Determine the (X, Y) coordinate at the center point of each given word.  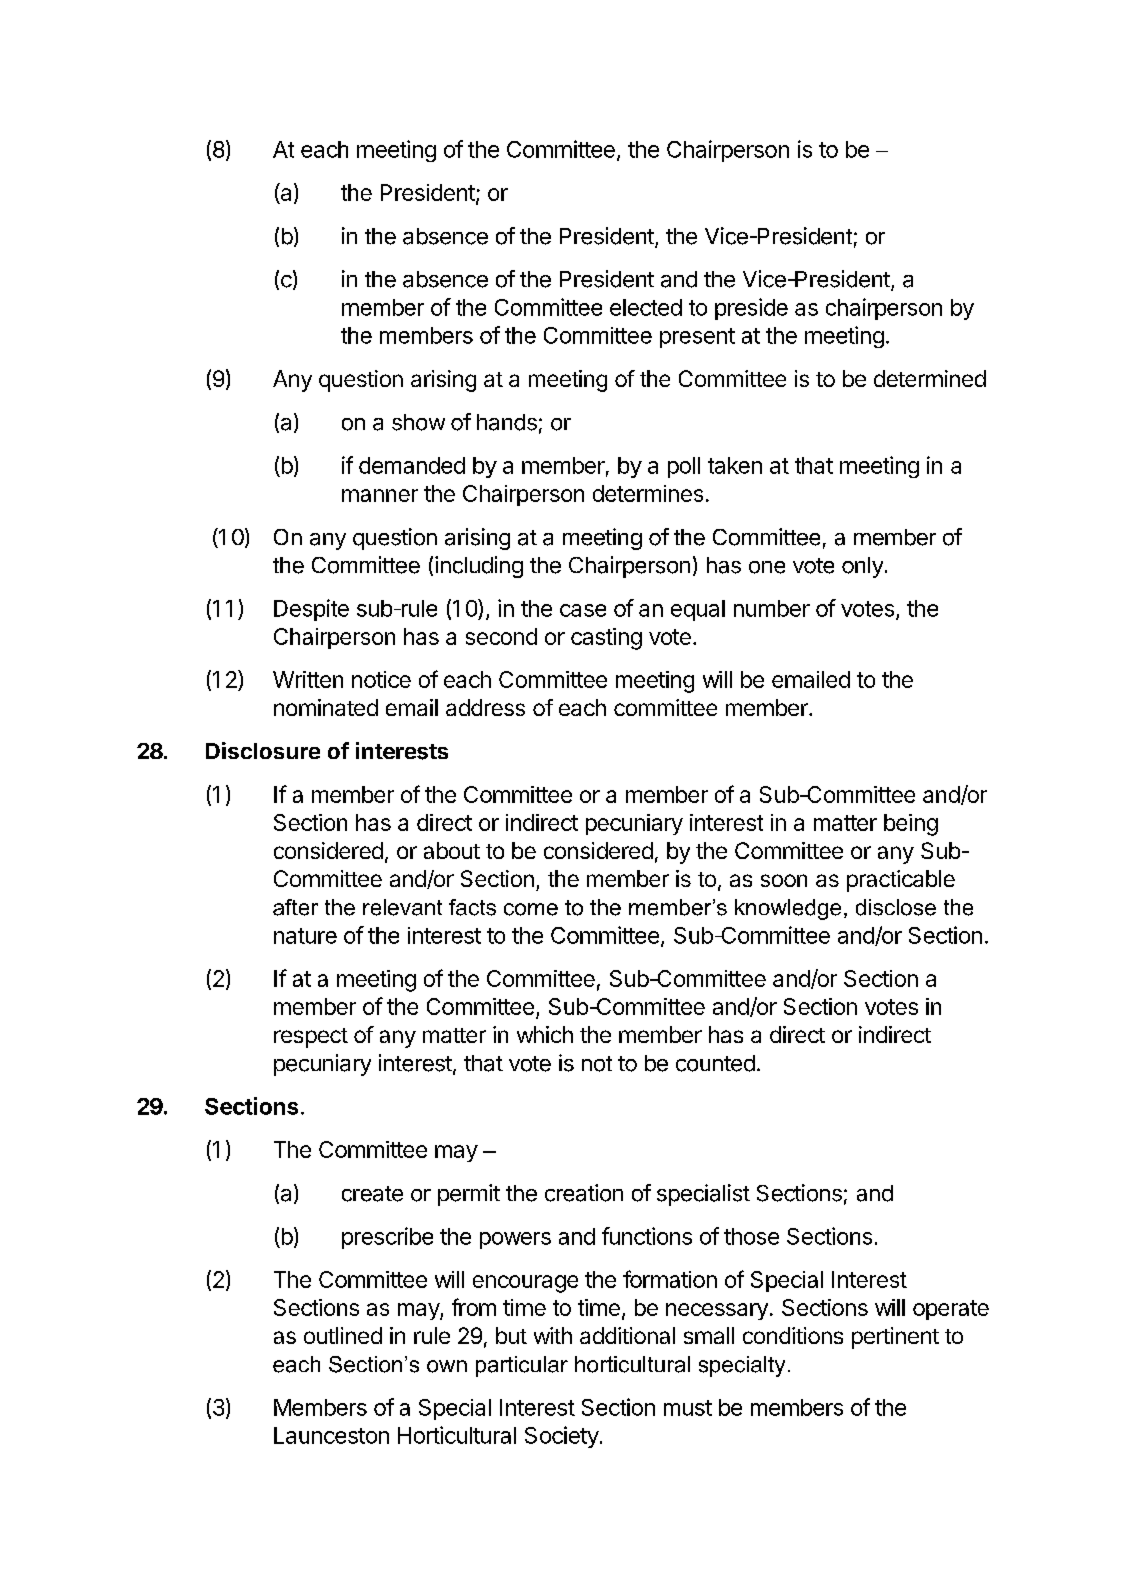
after (295, 907)
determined (930, 378)
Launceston (331, 1435)
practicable (901, 881)
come (531, 909)
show (418, 422)
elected (646, 307)
